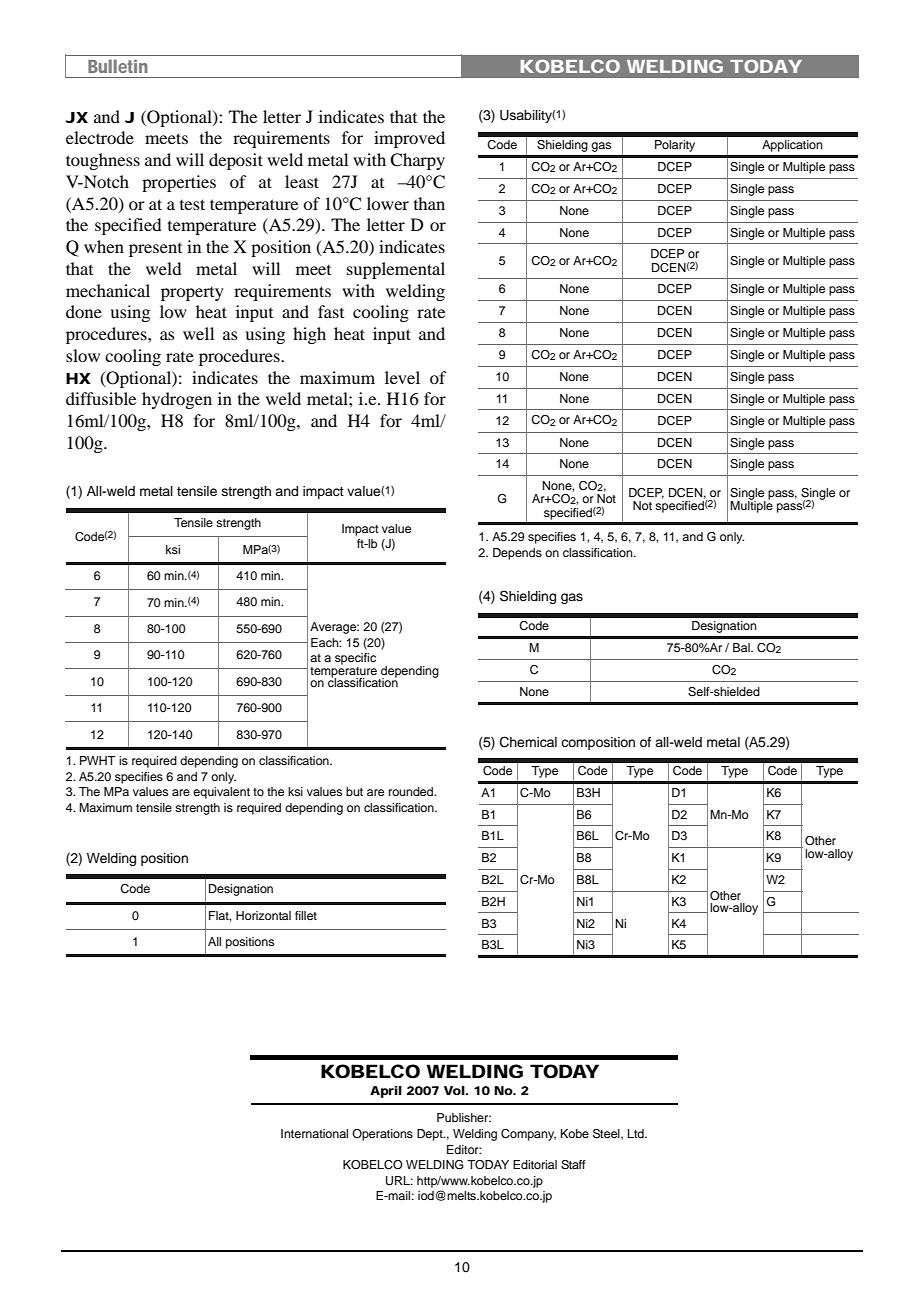  I want to click on Dept, so click(431, 1135).
